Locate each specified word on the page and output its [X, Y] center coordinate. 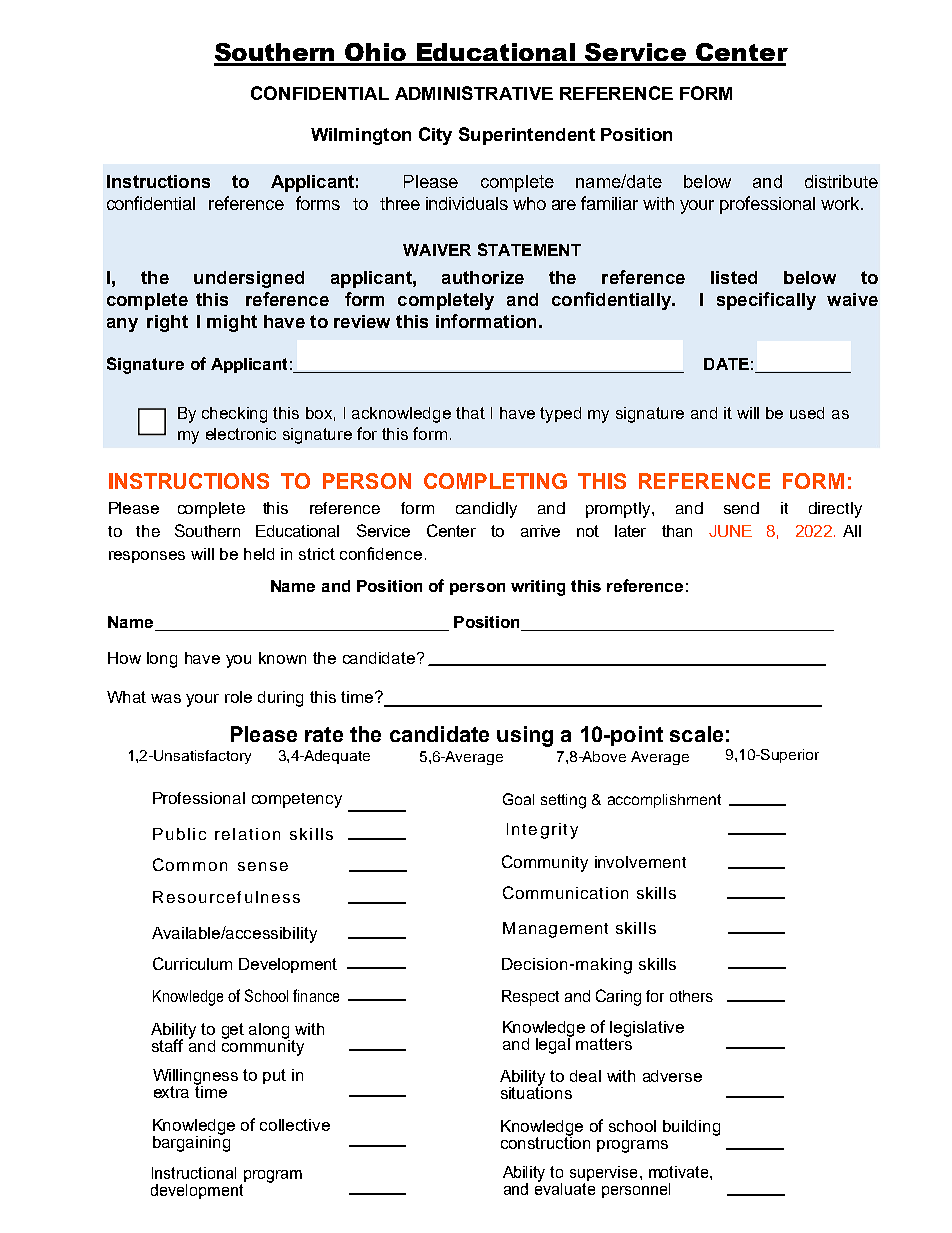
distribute [841, 181]
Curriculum [192, 963]
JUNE [730, 531]
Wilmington [361, 136]
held [259, 554]
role [238, 697]
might [232, 323]
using [525, 736]
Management [555, 930]
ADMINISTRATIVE [474, 93]
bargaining [191, 1142]
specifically [766, 301]
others [691, 996]
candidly [486, 510]
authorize [483, 277]
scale [696, 734]
